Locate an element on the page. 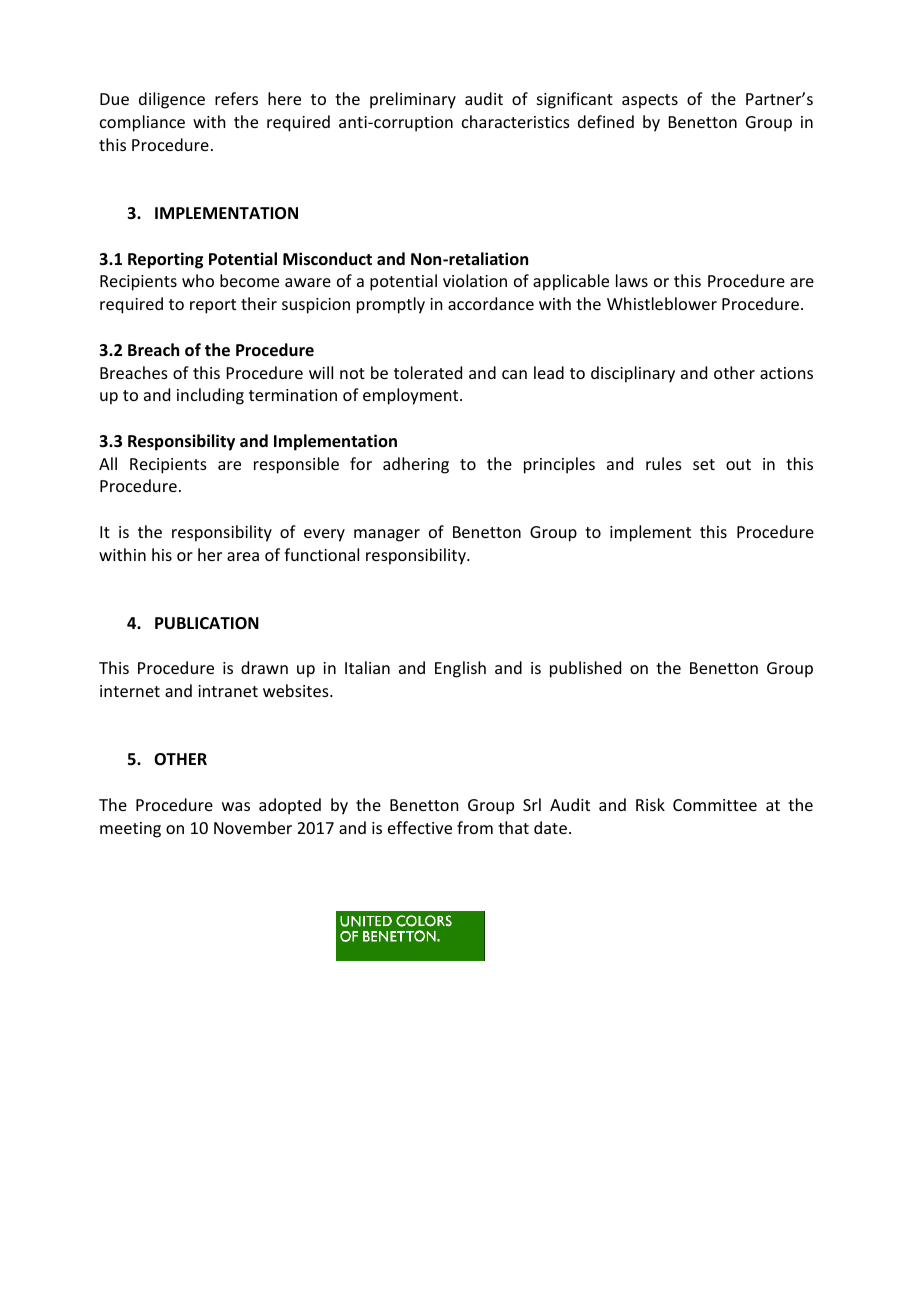 This document has height=1308, width=924. diligence is located at coordinates (172, 100).
